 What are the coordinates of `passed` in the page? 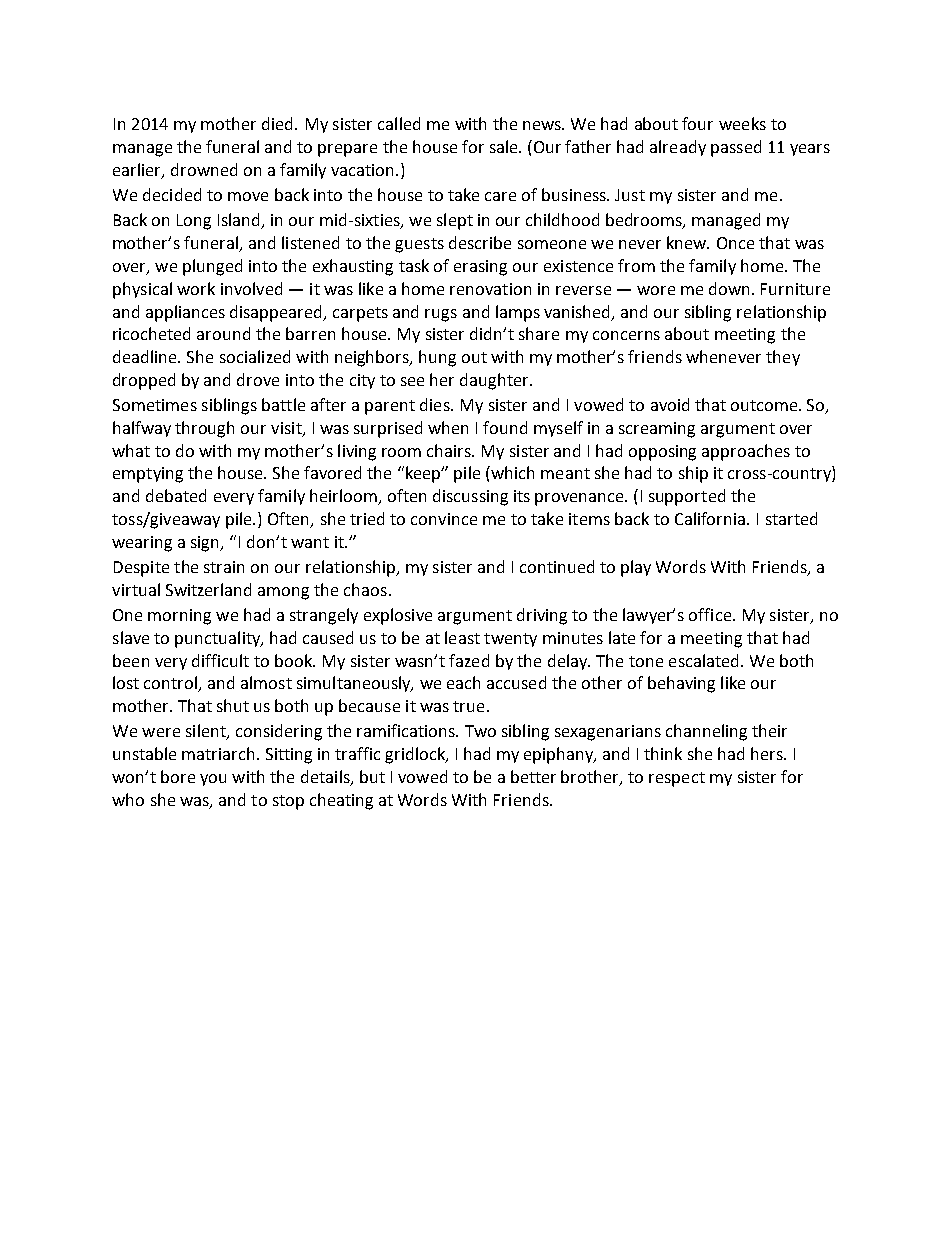 It's located at (736, 148).
